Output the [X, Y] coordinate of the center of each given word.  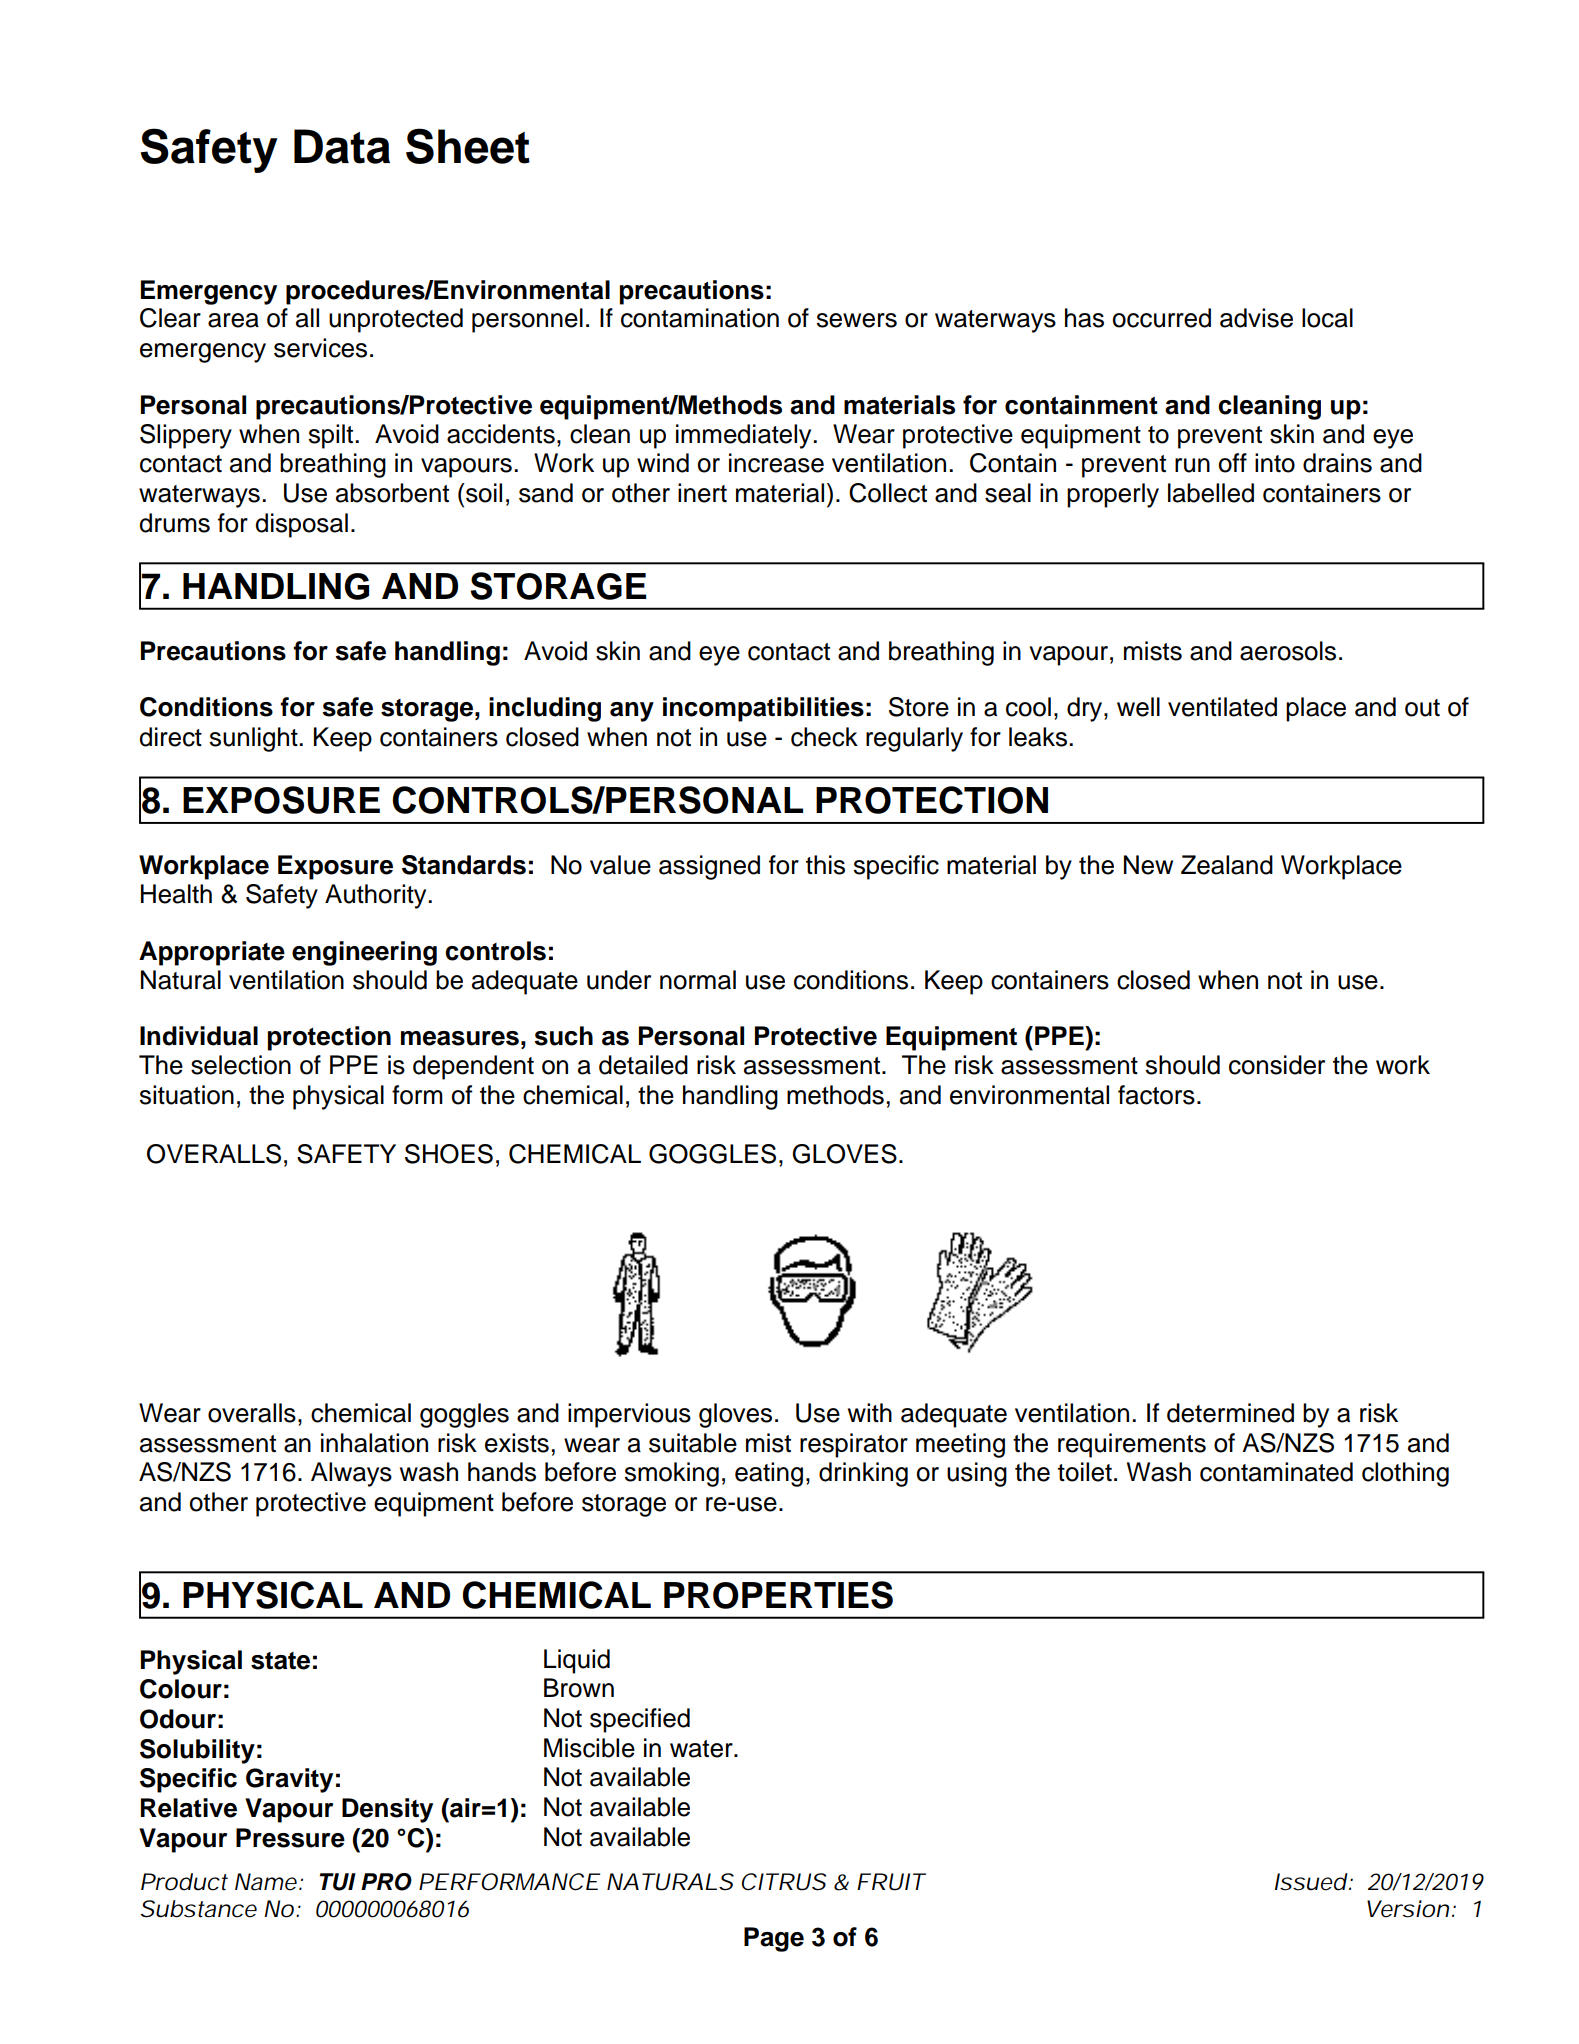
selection [241, 1065]
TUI [337, 1882]
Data [342, 146]
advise [1256, 318]
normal [698, 980]
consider [1277, 1065]
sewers [857, 320]
